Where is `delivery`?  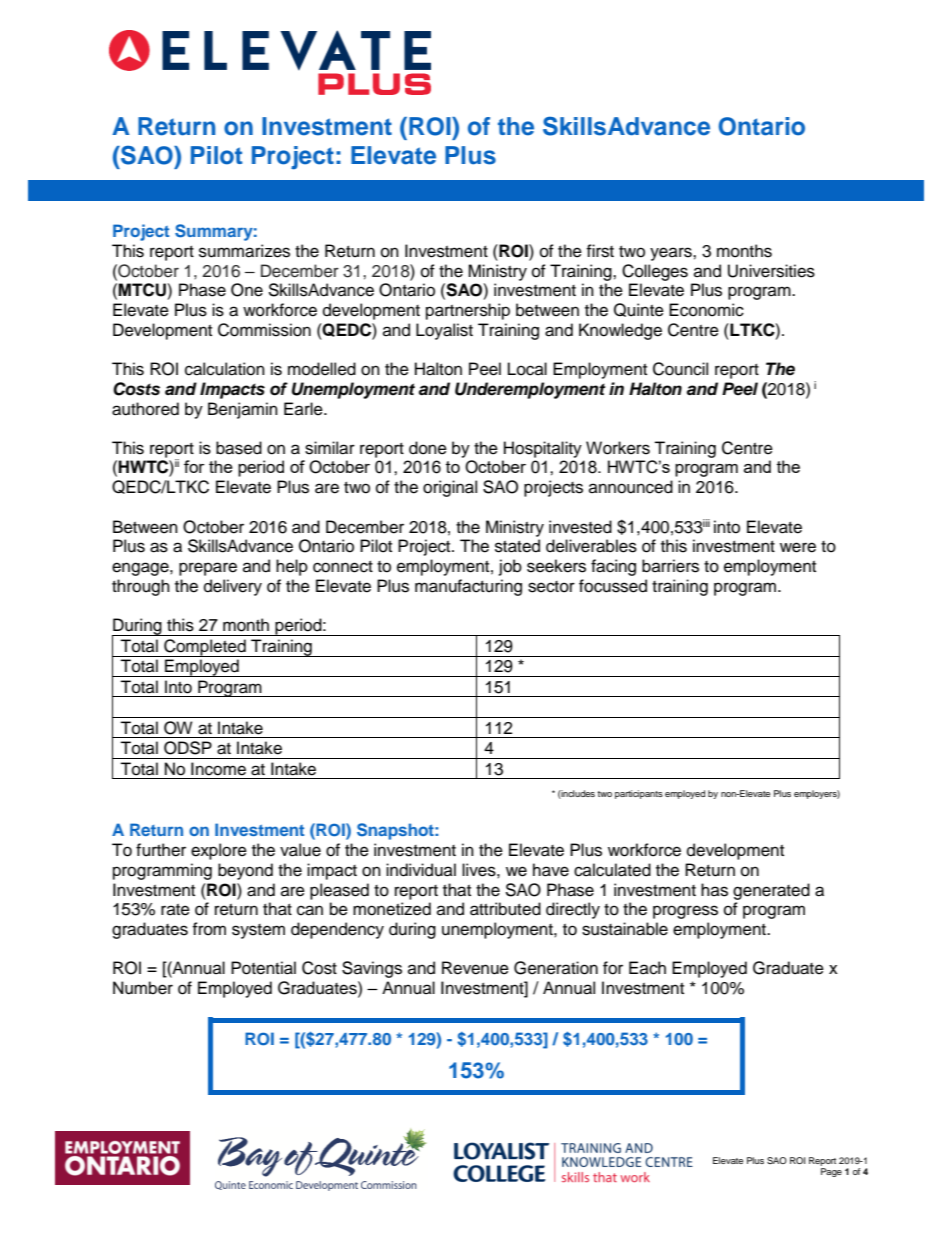 delivery is located at coordinates (233, 587).
